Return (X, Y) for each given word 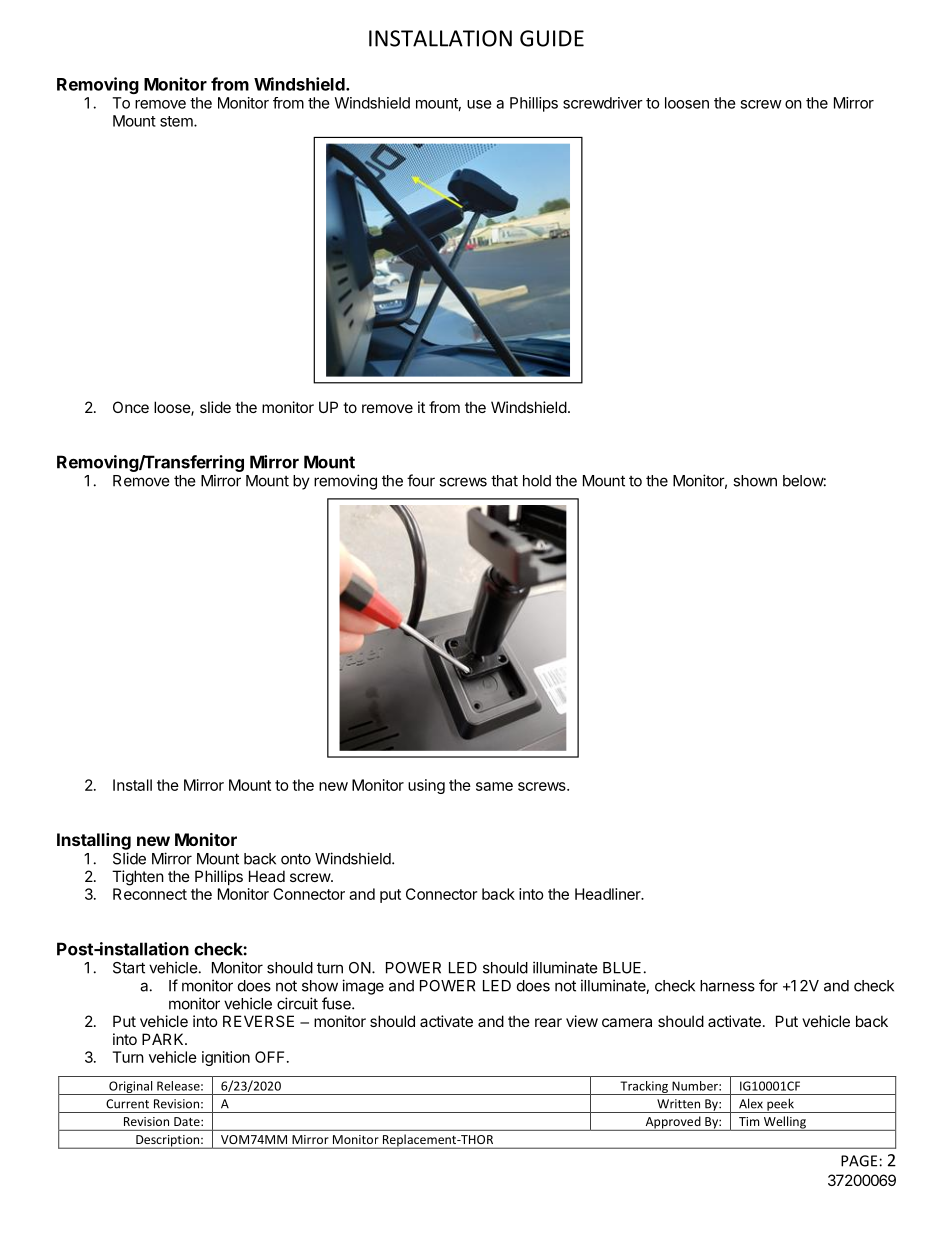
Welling (784, 1123)
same (494, 786)
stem (177, 121)
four (421, 480)
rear (548, 1022)
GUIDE (552, 38)
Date (188, 1121)
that (504, 481)
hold (537, 481)
